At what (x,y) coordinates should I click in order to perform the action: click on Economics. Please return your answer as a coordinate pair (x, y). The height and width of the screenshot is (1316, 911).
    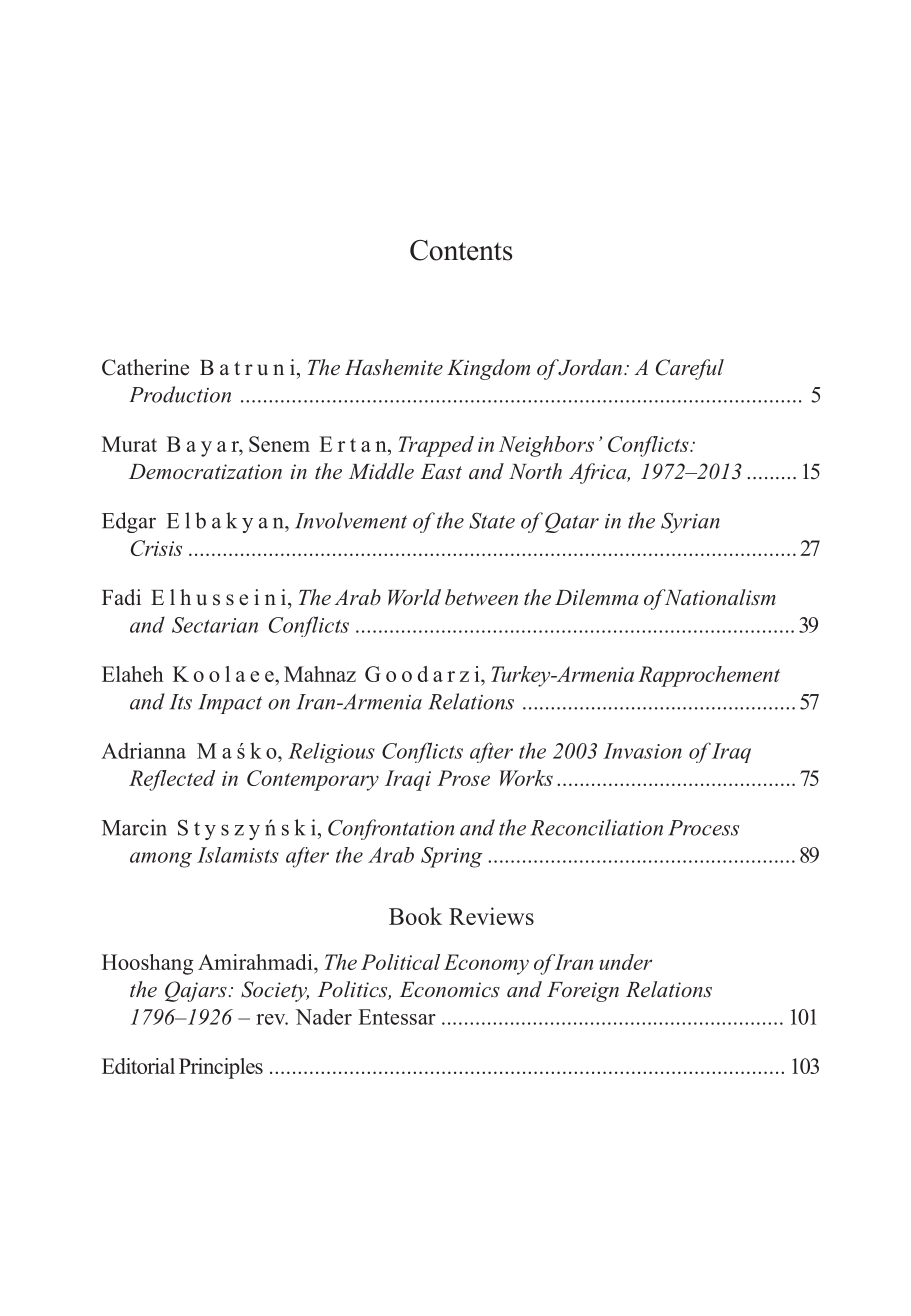
    Looking at the image, I should click on (450, 990).
